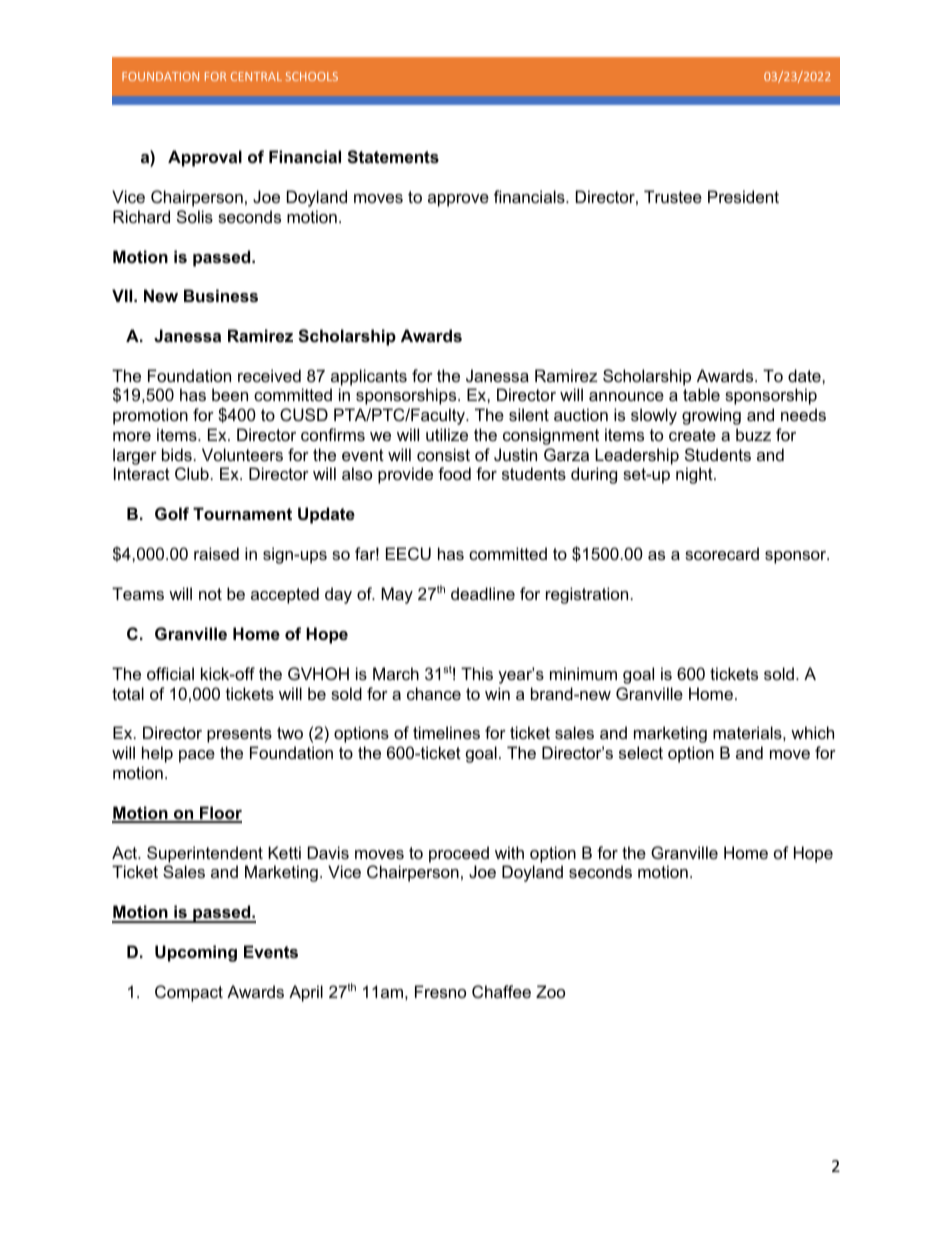 The image size is (952, 1233). I want to click on table, so click(701, 394).
